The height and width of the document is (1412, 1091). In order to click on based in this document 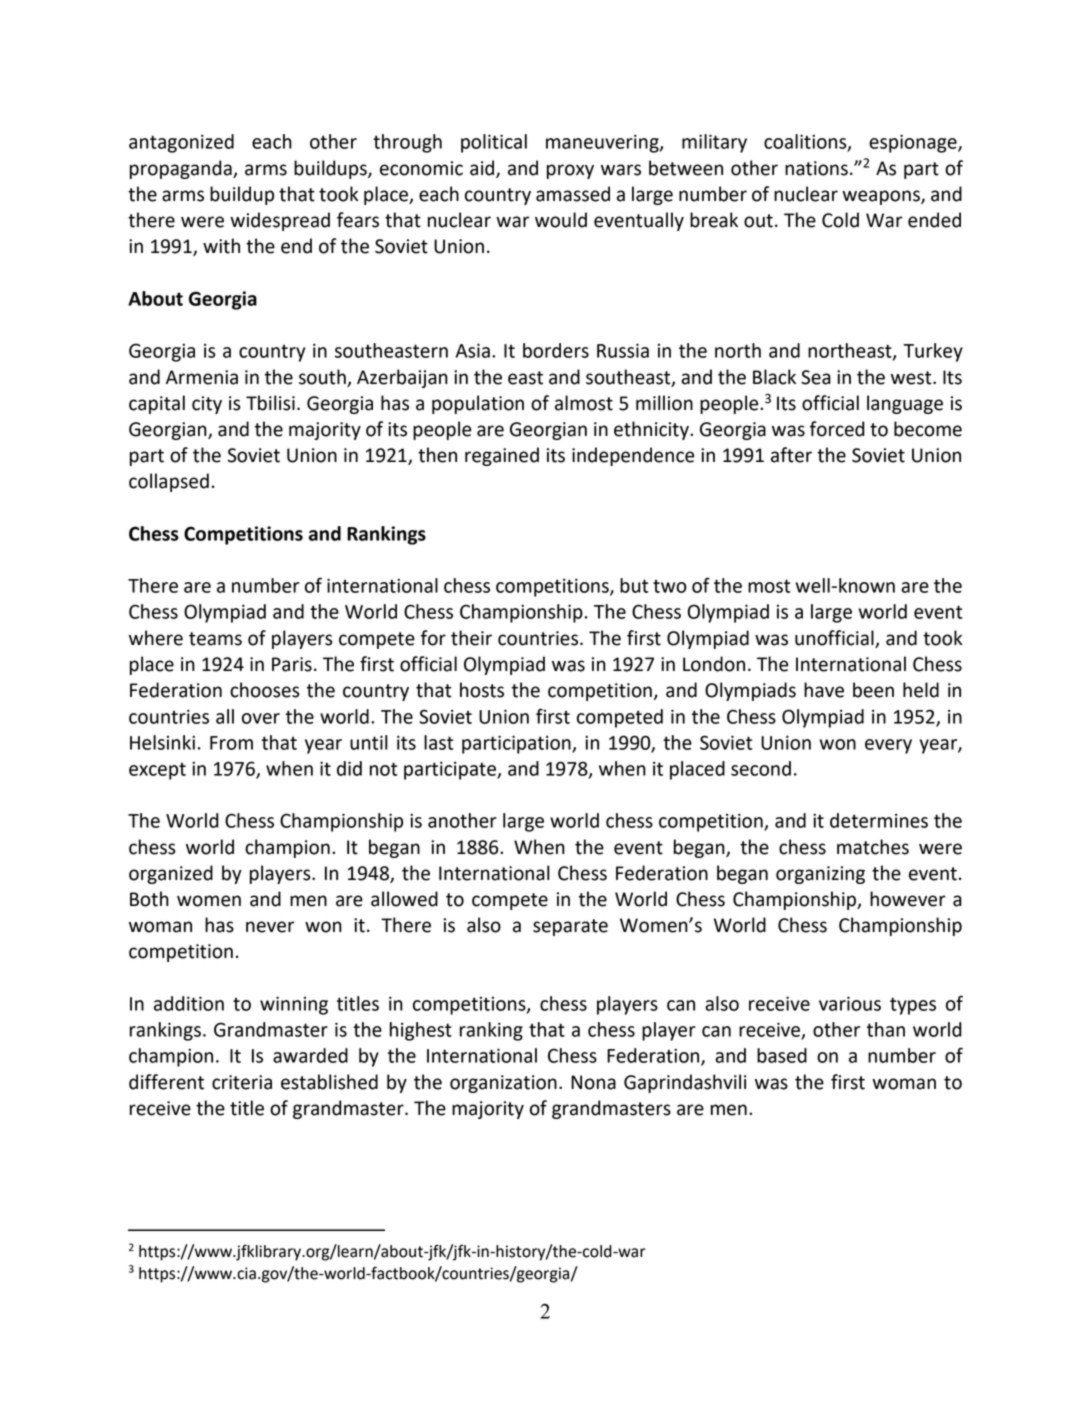, I will do `click(782, 1055)`.
